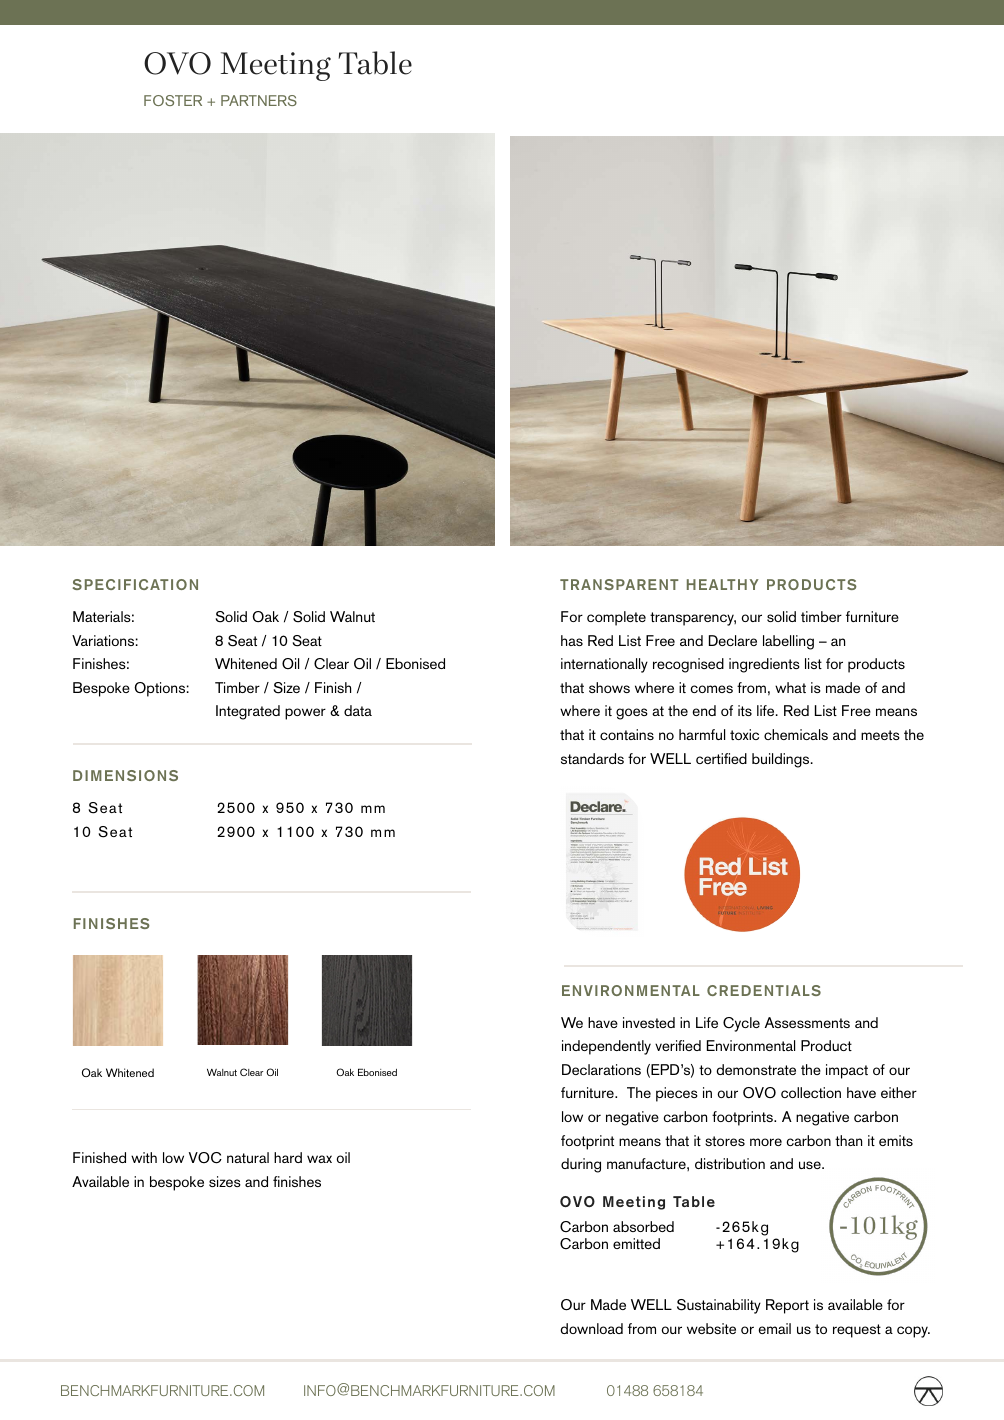  I want to click on Declare, so click(733, 640).
